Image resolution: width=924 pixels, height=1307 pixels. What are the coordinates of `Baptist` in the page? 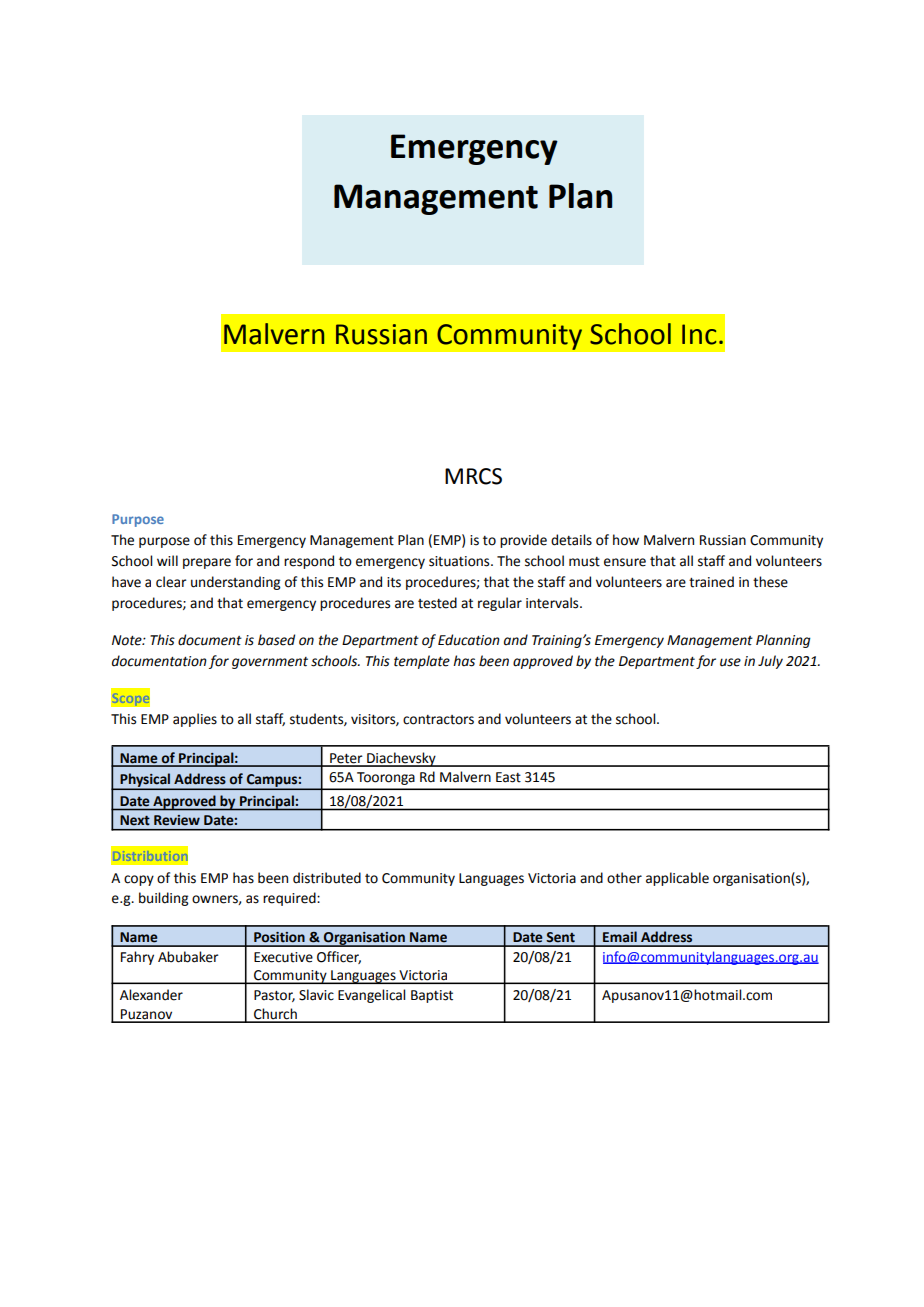 It's located at (432, 996).
